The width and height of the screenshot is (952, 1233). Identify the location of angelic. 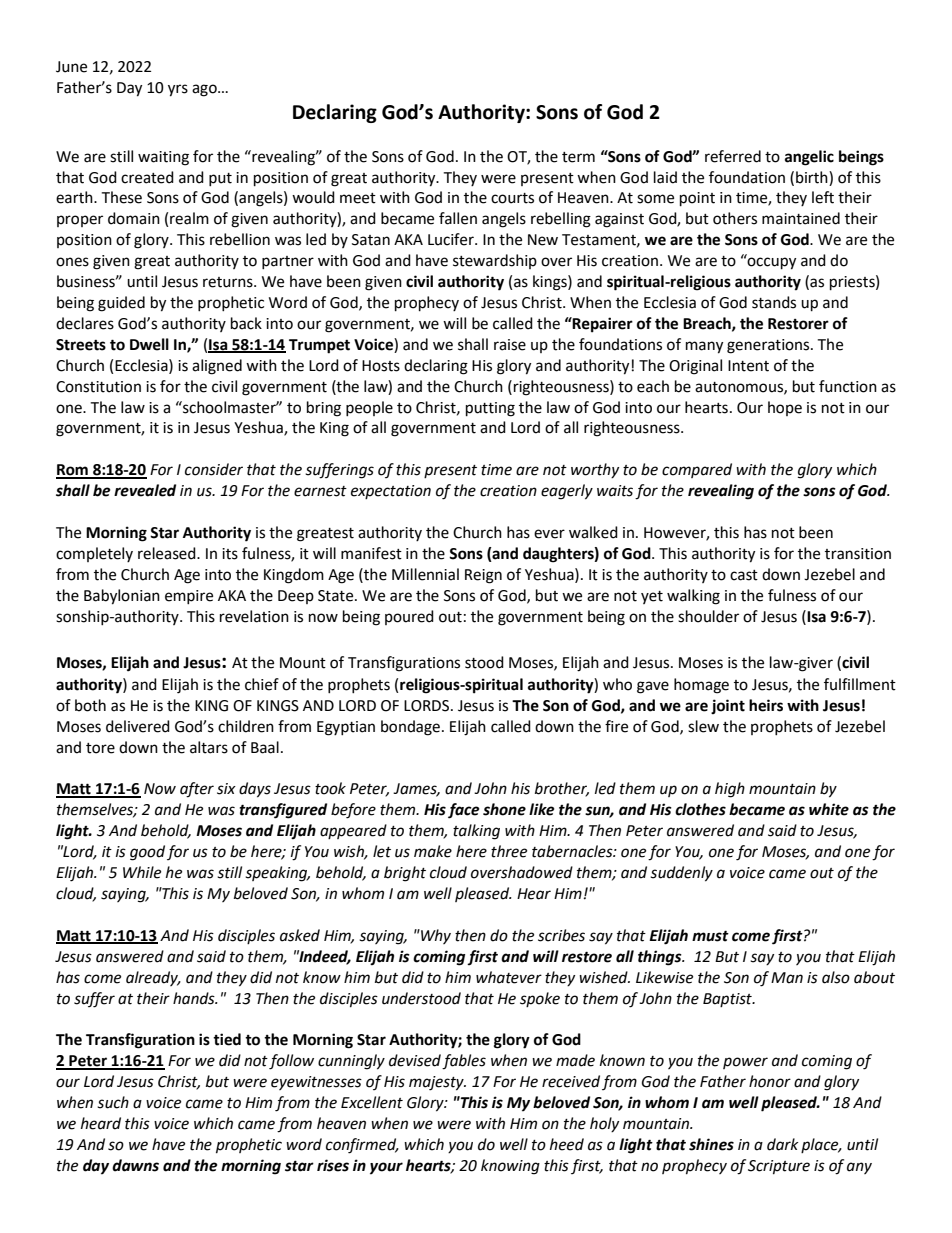
(809, 158).
